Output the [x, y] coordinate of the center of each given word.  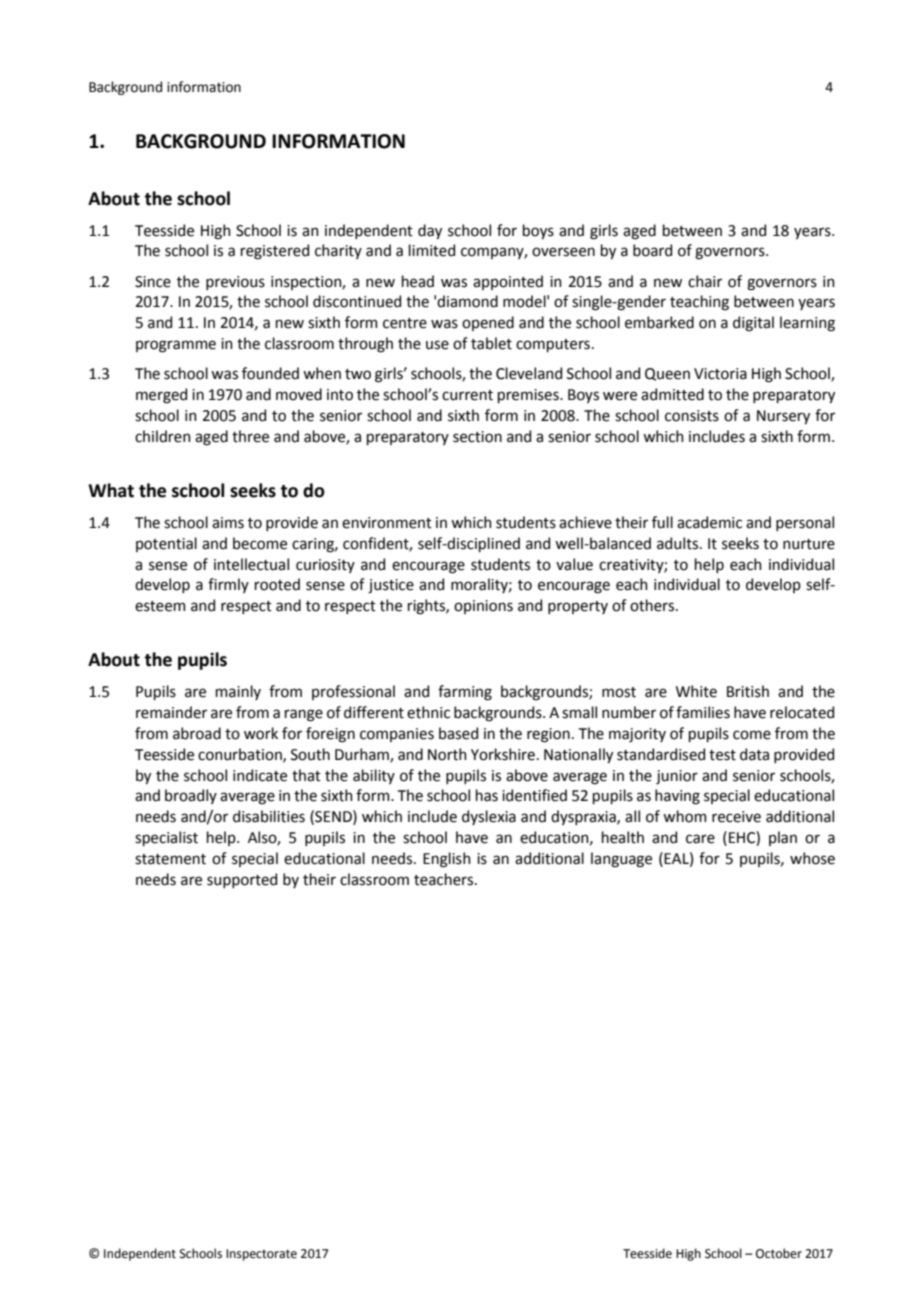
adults [679, 543]
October [779, 1253]
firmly [228, 585]
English [447, 860]
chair [705, 281]
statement [170, 859]
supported [242, 880]
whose [812, 858]
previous [235, 283]
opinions [483, 607]
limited [432, 250]
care [700, 839]
